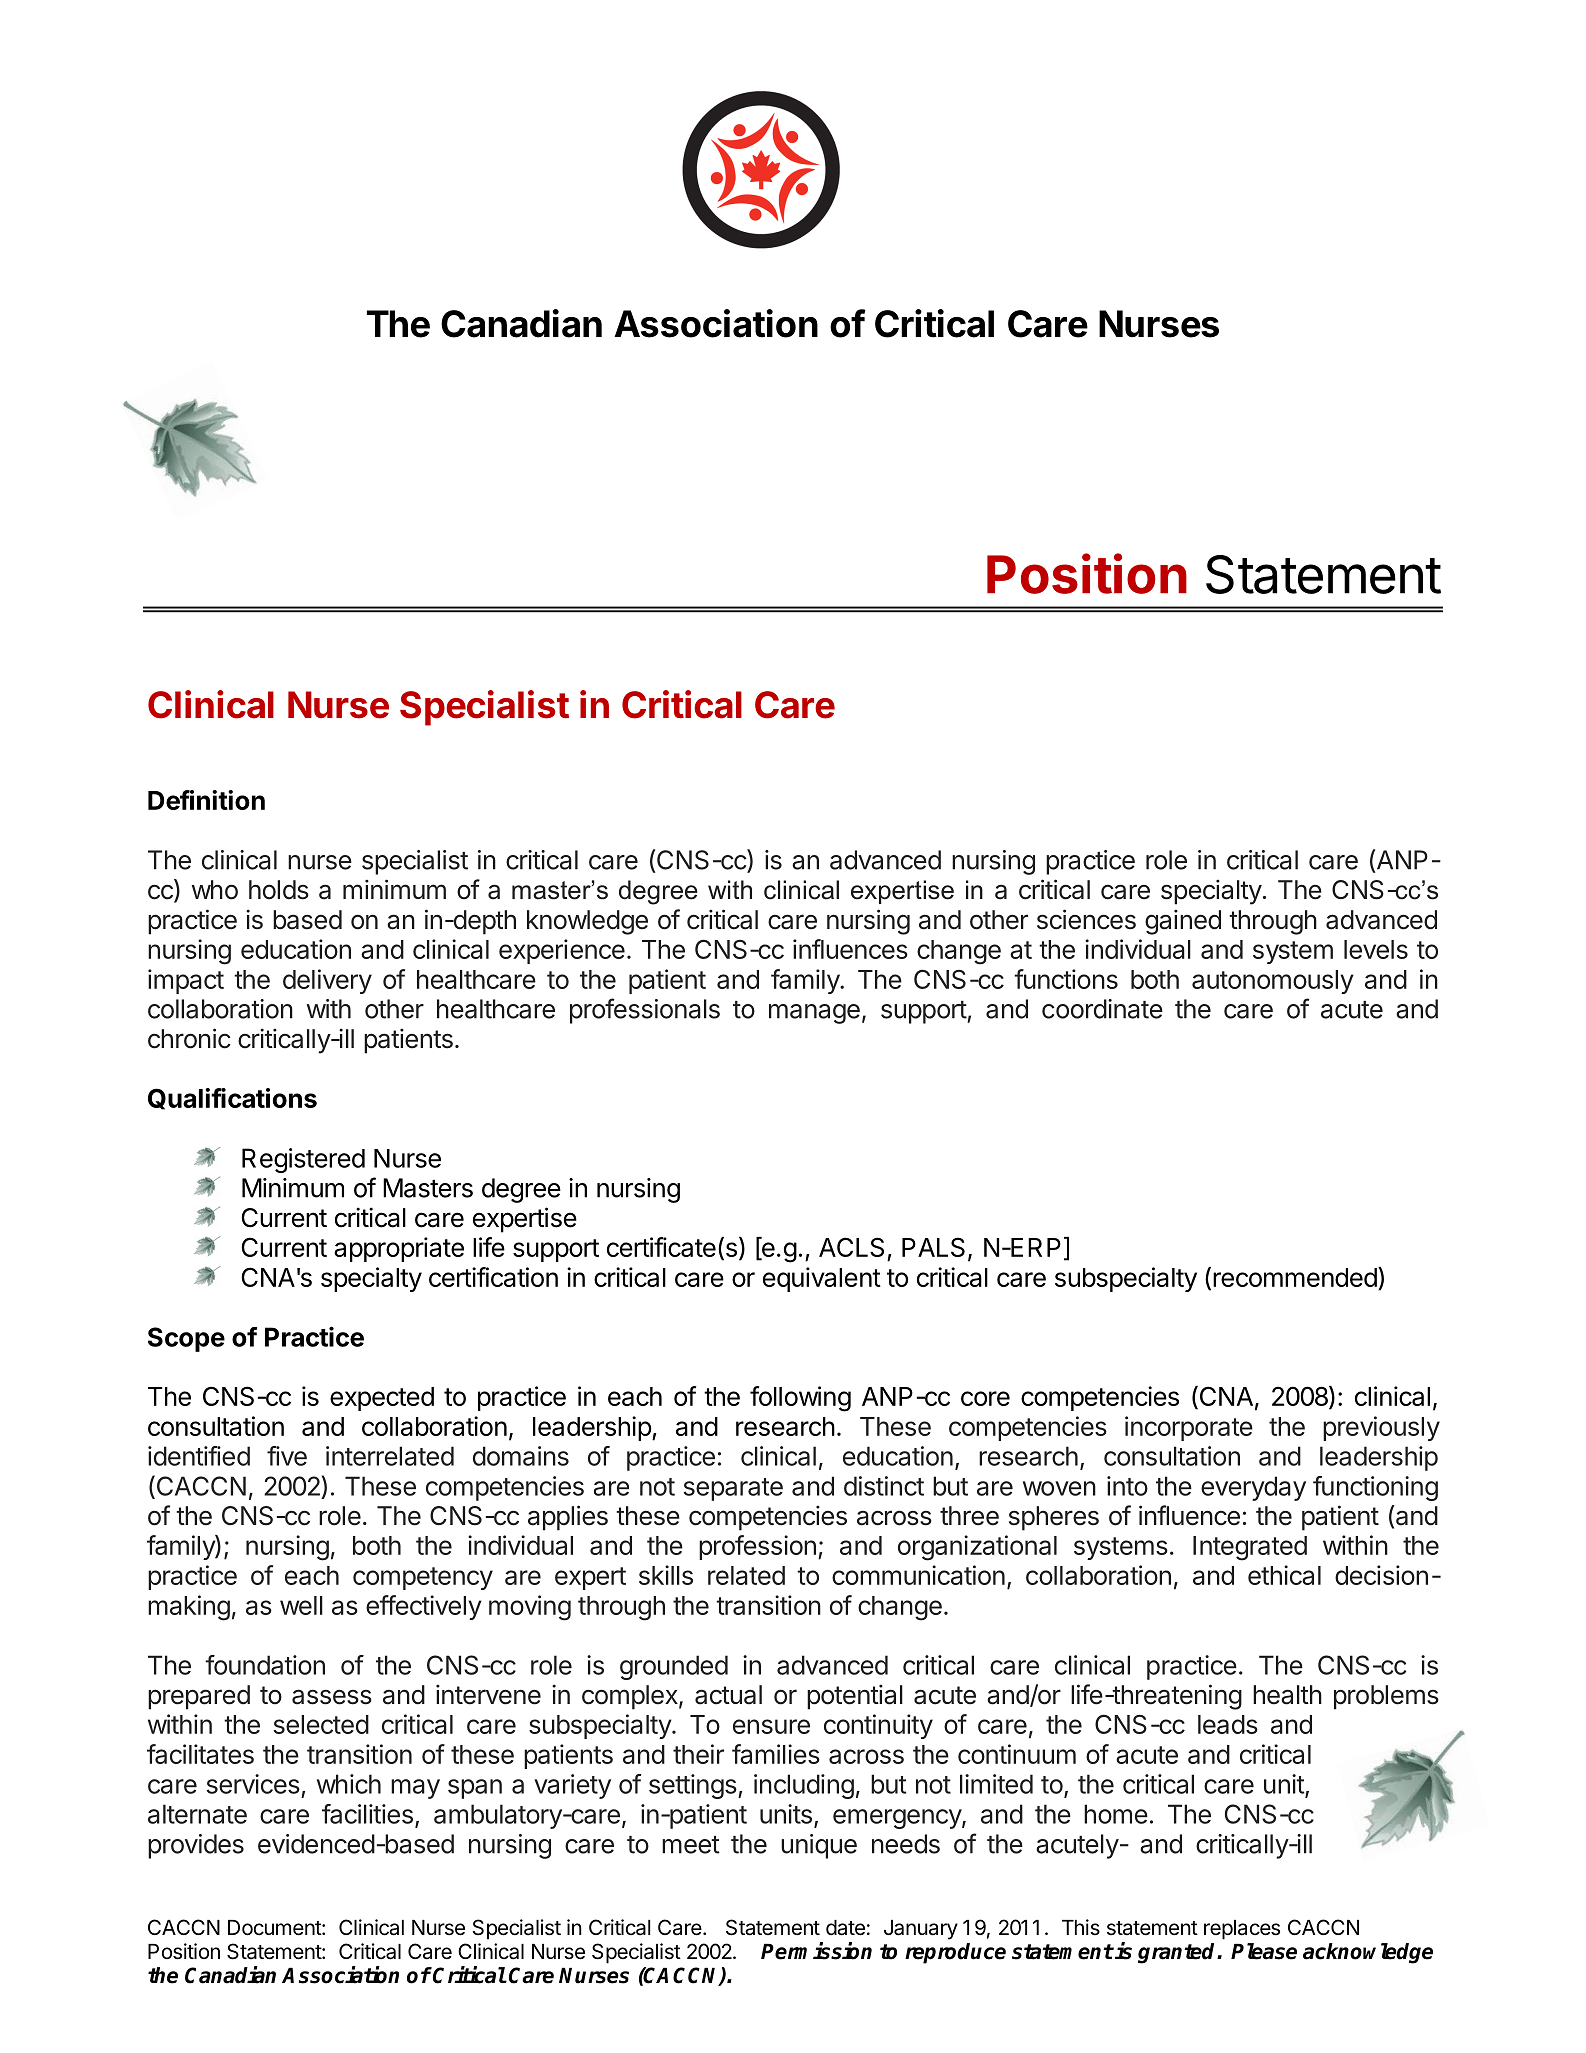 This page has width=1586, height=2053. I want to click on foundation, so click(265, 1665).
